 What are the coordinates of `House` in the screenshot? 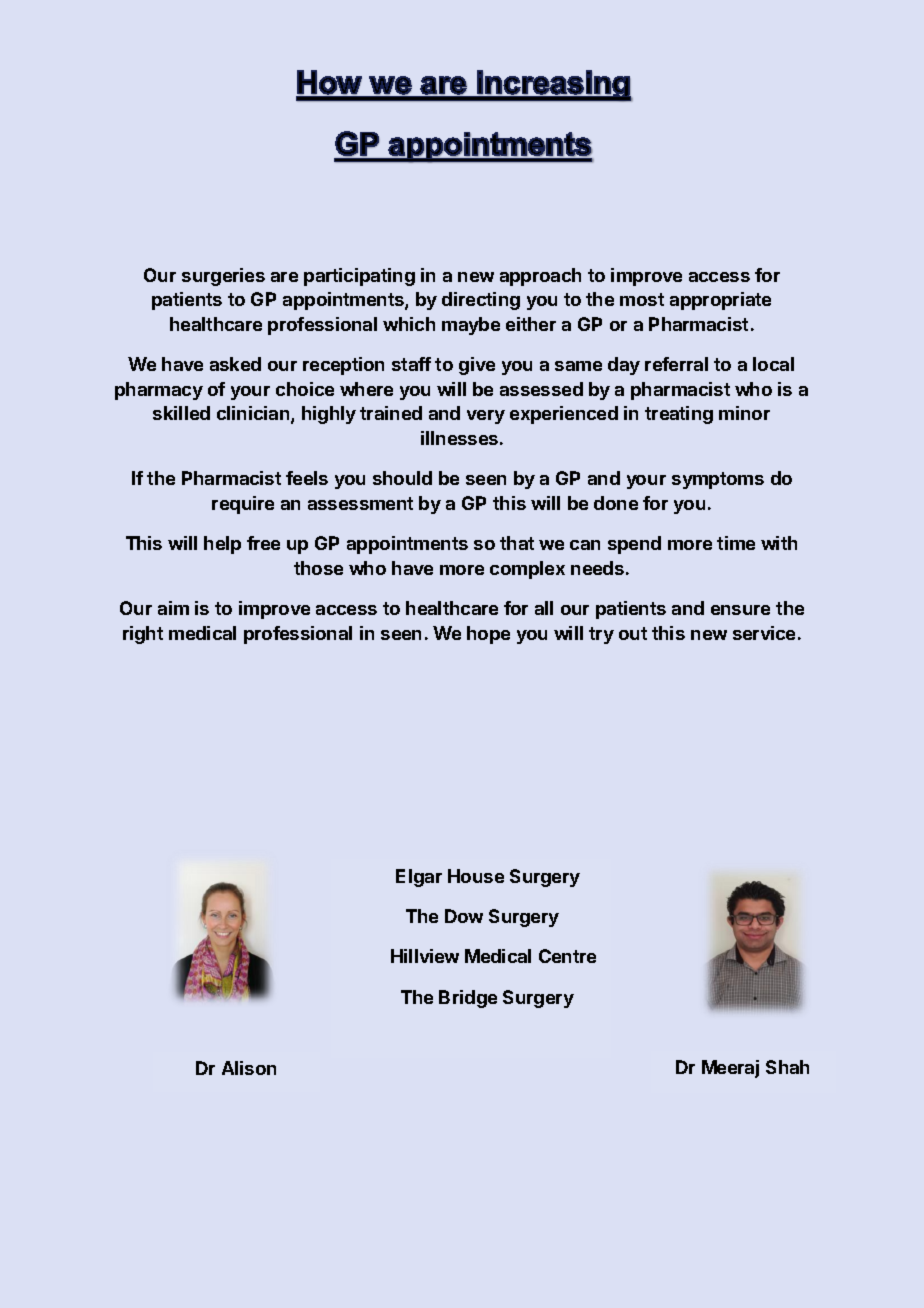 It's located at (476, 876).
